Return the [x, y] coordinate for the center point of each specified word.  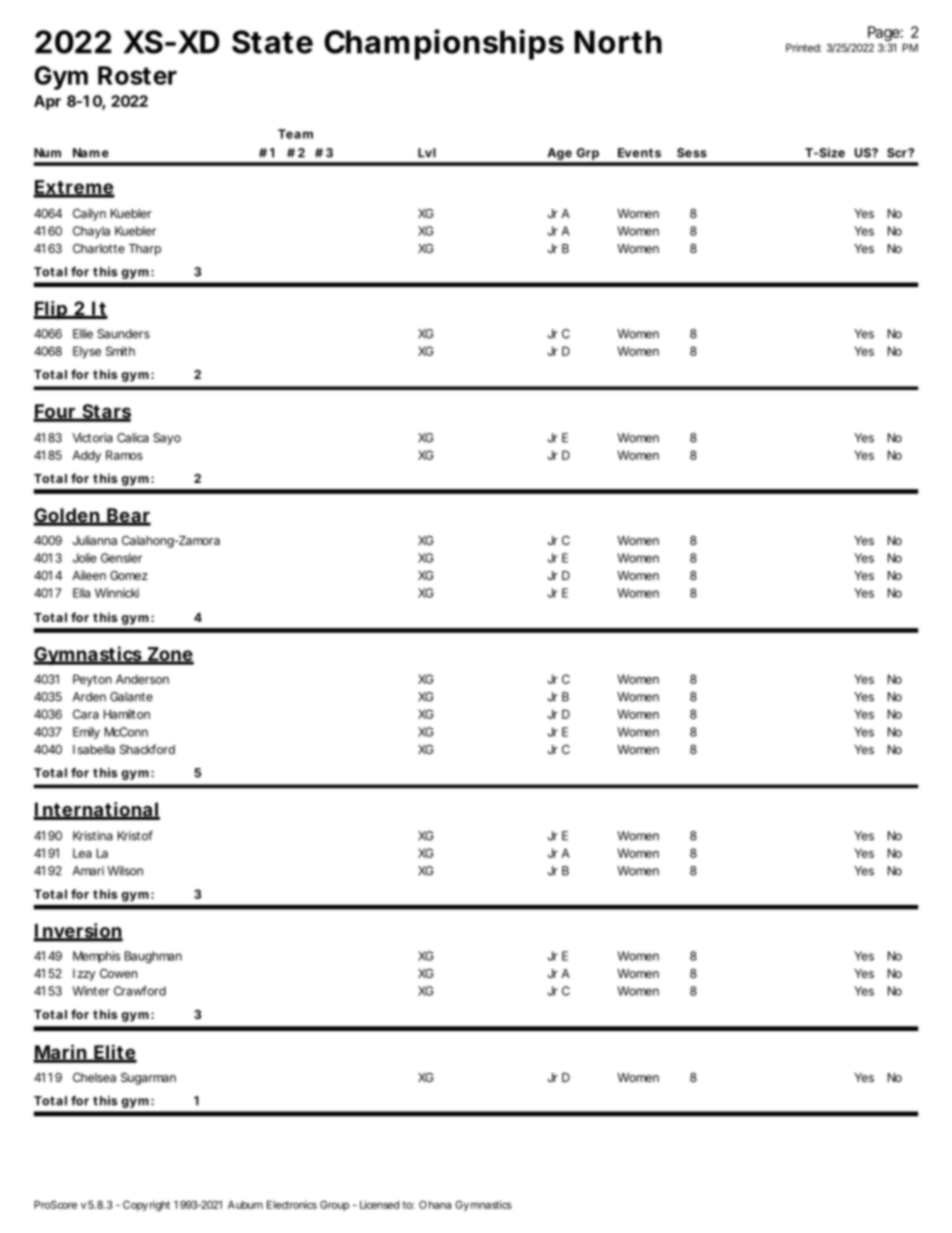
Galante [131, 697]
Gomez [129, 575]
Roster [137, 75]
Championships [444, 44]
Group [334, 1205]
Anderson [142, 679]
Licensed [379, 1204]
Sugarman [148, 1079]
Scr [898, 153]
